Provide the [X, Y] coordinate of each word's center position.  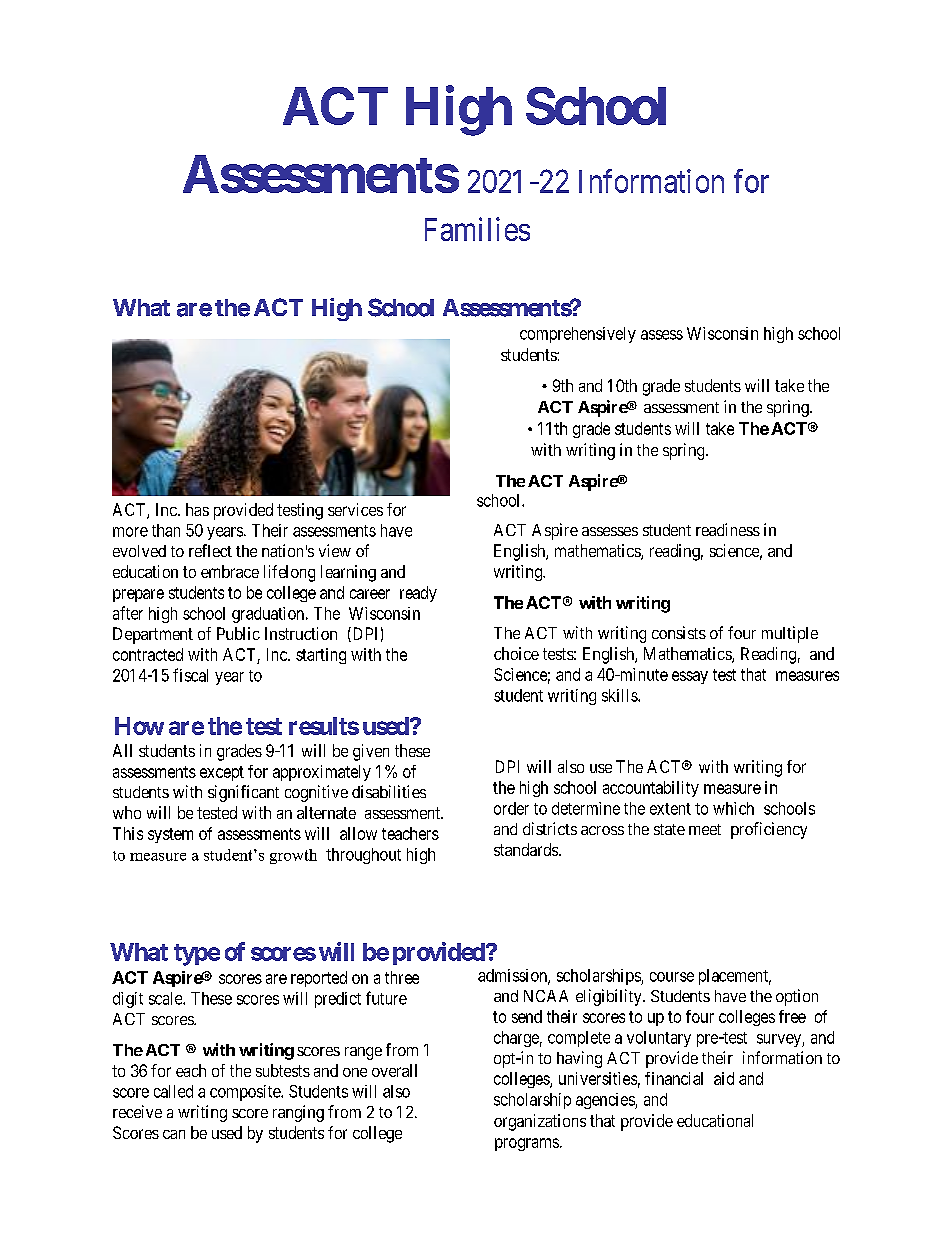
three [402, 977]
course [672, 977]
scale [166, 998]
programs [527, 1144]
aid [724, 1078]
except [222, 773]
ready [418, 594]
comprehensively [578, 335]
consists [679, 632]
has [197, 509]
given [371, 752]
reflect [210, 550]
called [173, 1091]
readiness [728, 529]
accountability [651, 789]
